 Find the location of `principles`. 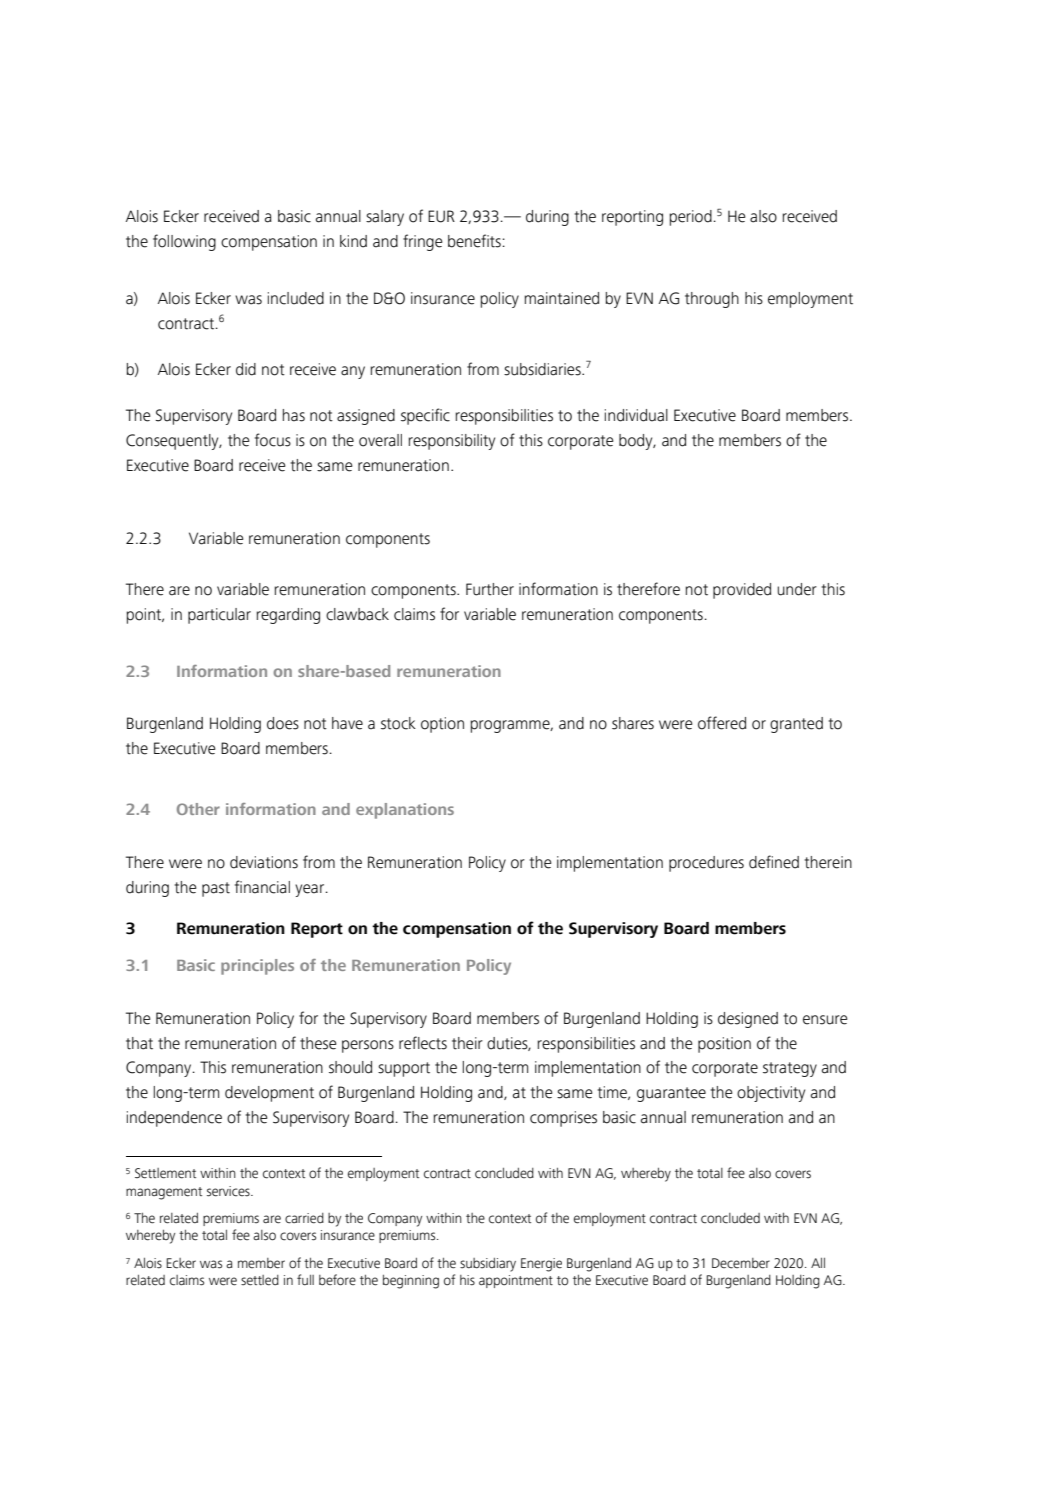

principles is located at coordinates (257, 967).
